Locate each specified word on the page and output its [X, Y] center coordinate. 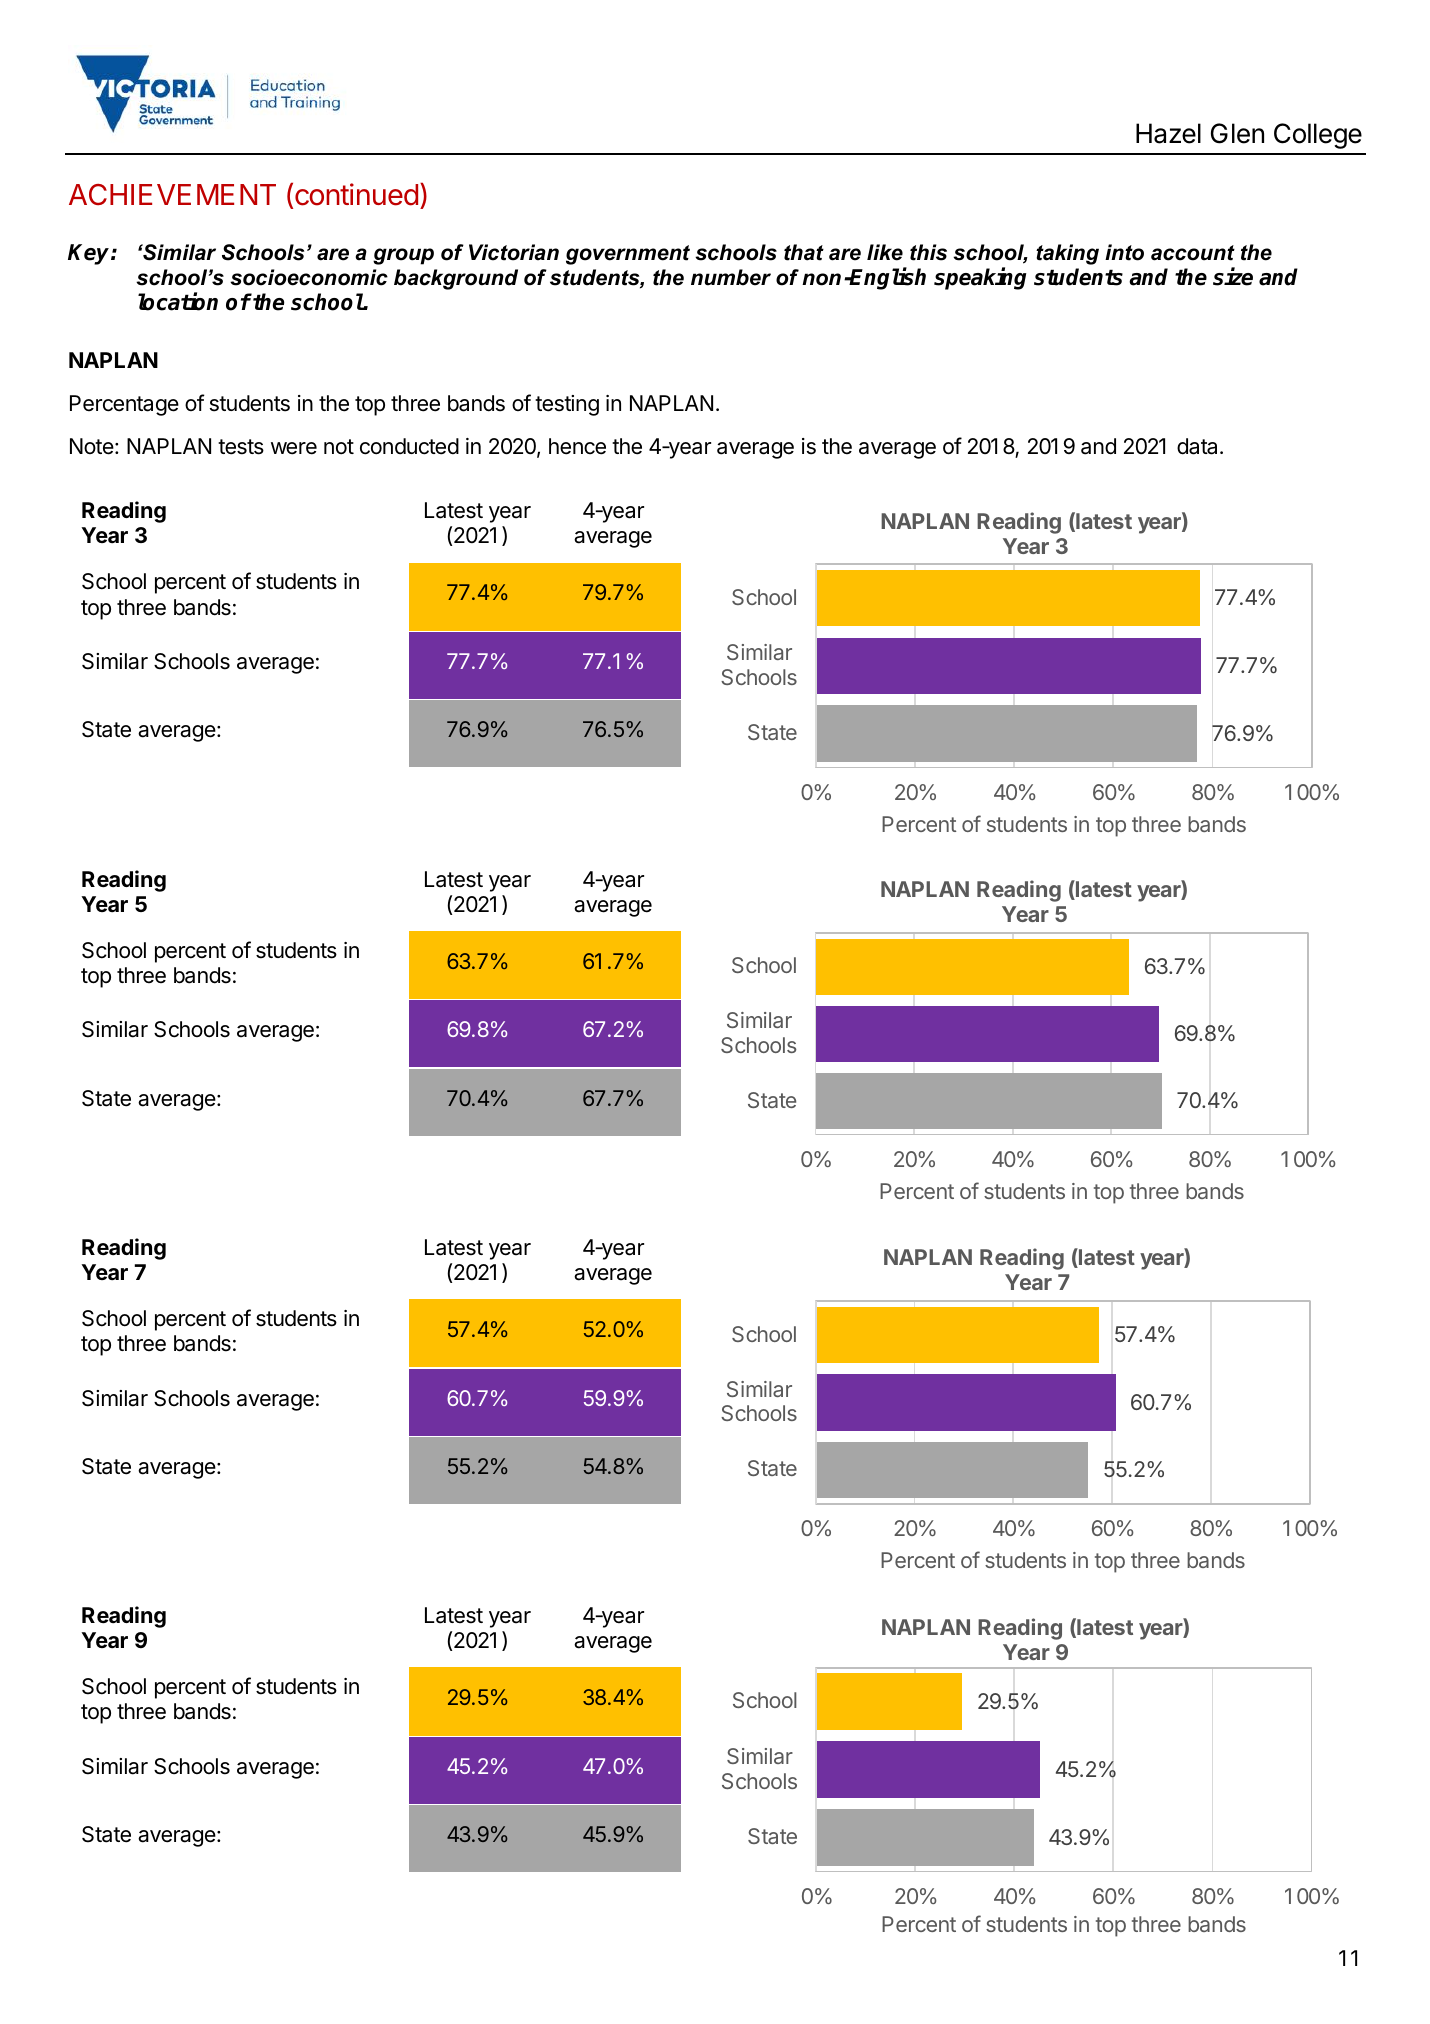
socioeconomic [309, 277]
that [804, 252]
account [1193, 253]
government [628, 255]
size [1233, 276]
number [731, 277]
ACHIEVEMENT [172, 194]
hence [577, 446]
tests [241, 447]
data [1197, 446]
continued [356, 194]
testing [567, 405]
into [1124, 252]
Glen [1237, 133]
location [178, 302]
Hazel [1168, 133]
